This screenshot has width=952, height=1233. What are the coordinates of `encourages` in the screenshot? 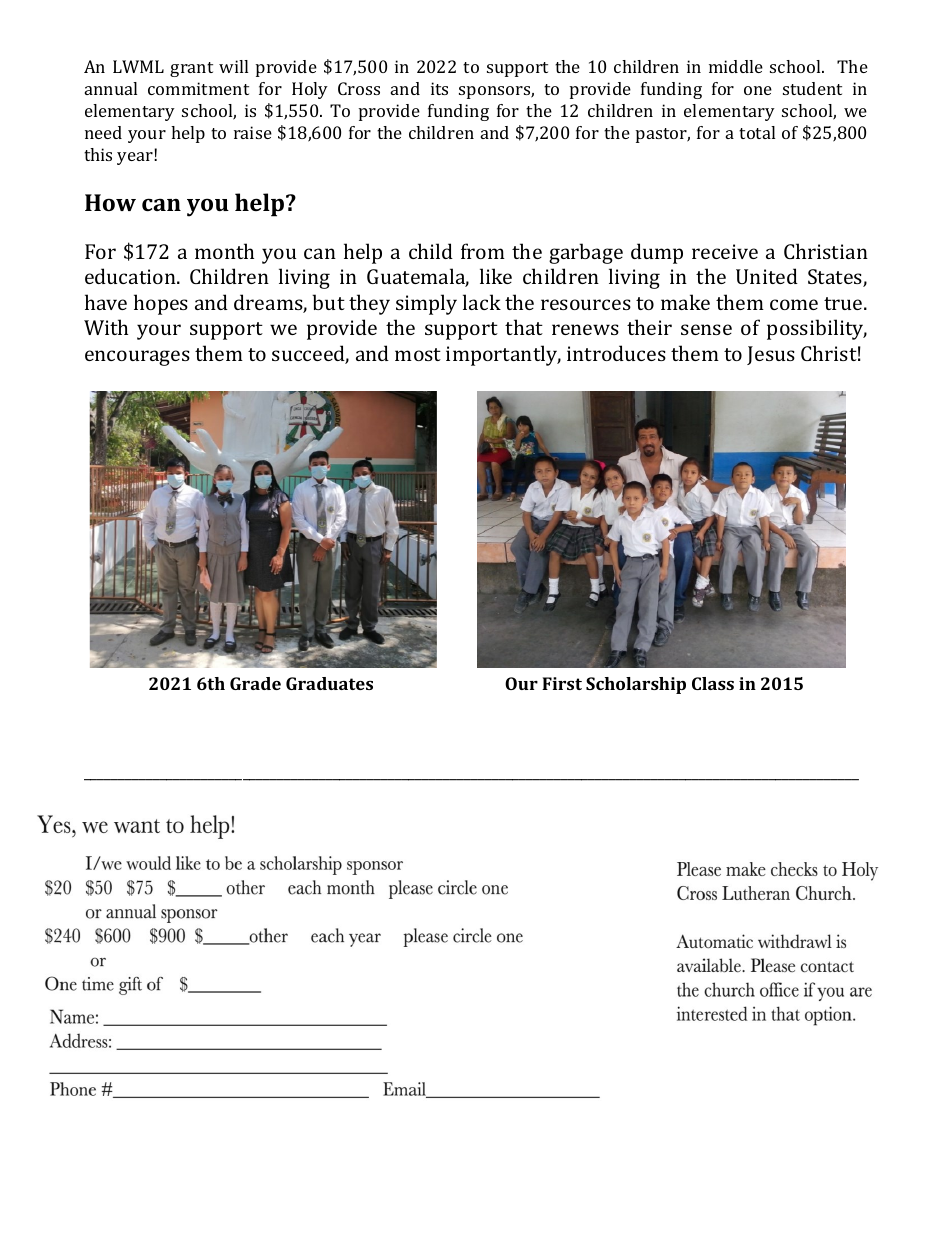 It's located at (137, 358).
